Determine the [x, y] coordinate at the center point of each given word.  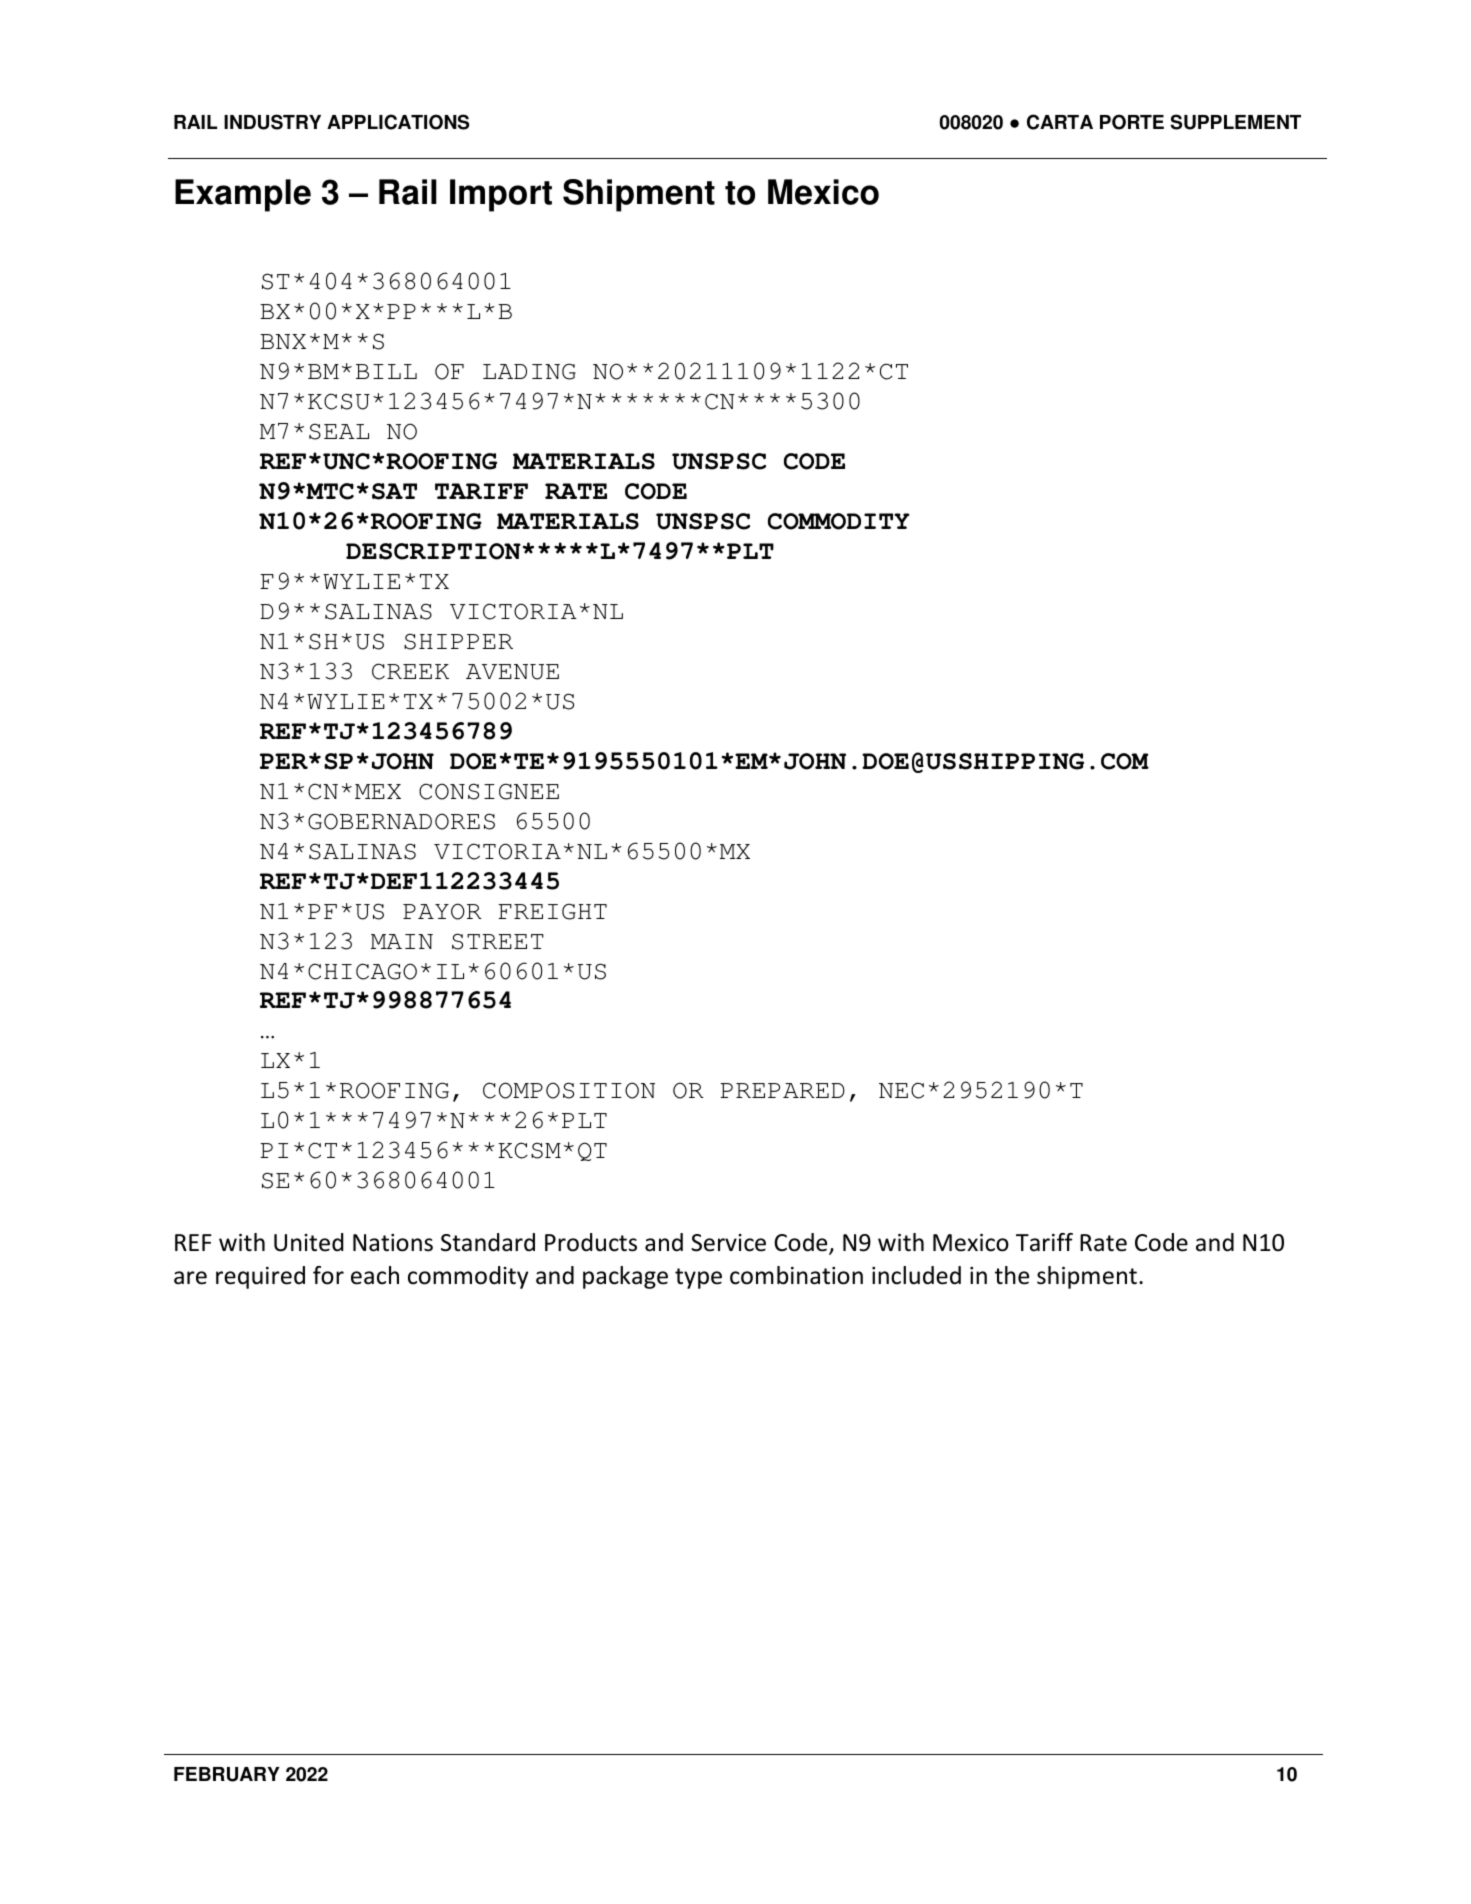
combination [796, 1275]
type [698, 1278]
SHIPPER [458, 641]
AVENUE [512, 672]
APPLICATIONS [398, 122]
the [1012, 1275]
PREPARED [782, 1090]
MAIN [402, 941]
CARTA [1060, 122]
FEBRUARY [227, 1774]
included [916, 1275]
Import [501, 195]
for [328, 1275]
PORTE [1132, 122]
